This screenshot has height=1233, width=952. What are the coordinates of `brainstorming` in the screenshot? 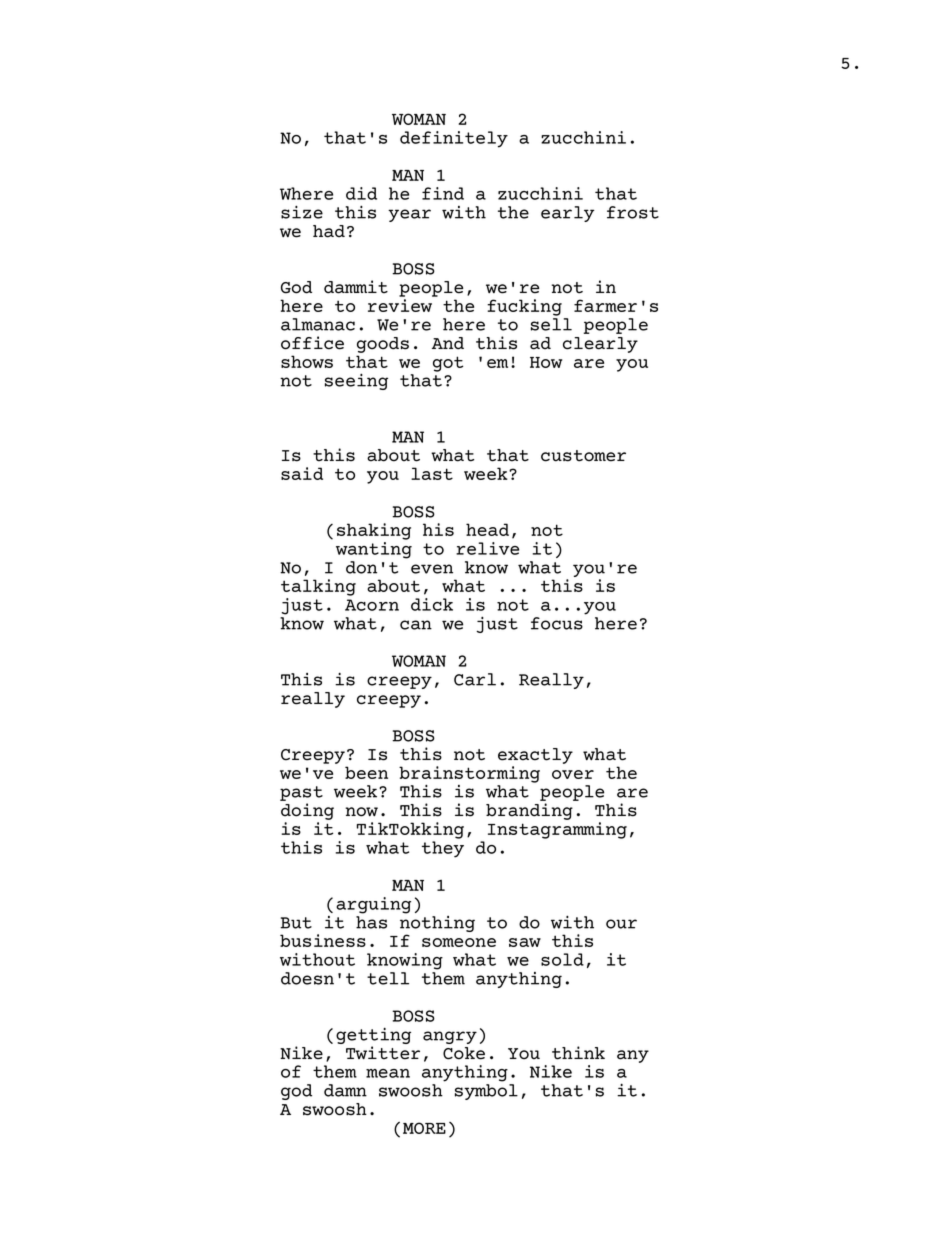 It's located at (469, 774).
